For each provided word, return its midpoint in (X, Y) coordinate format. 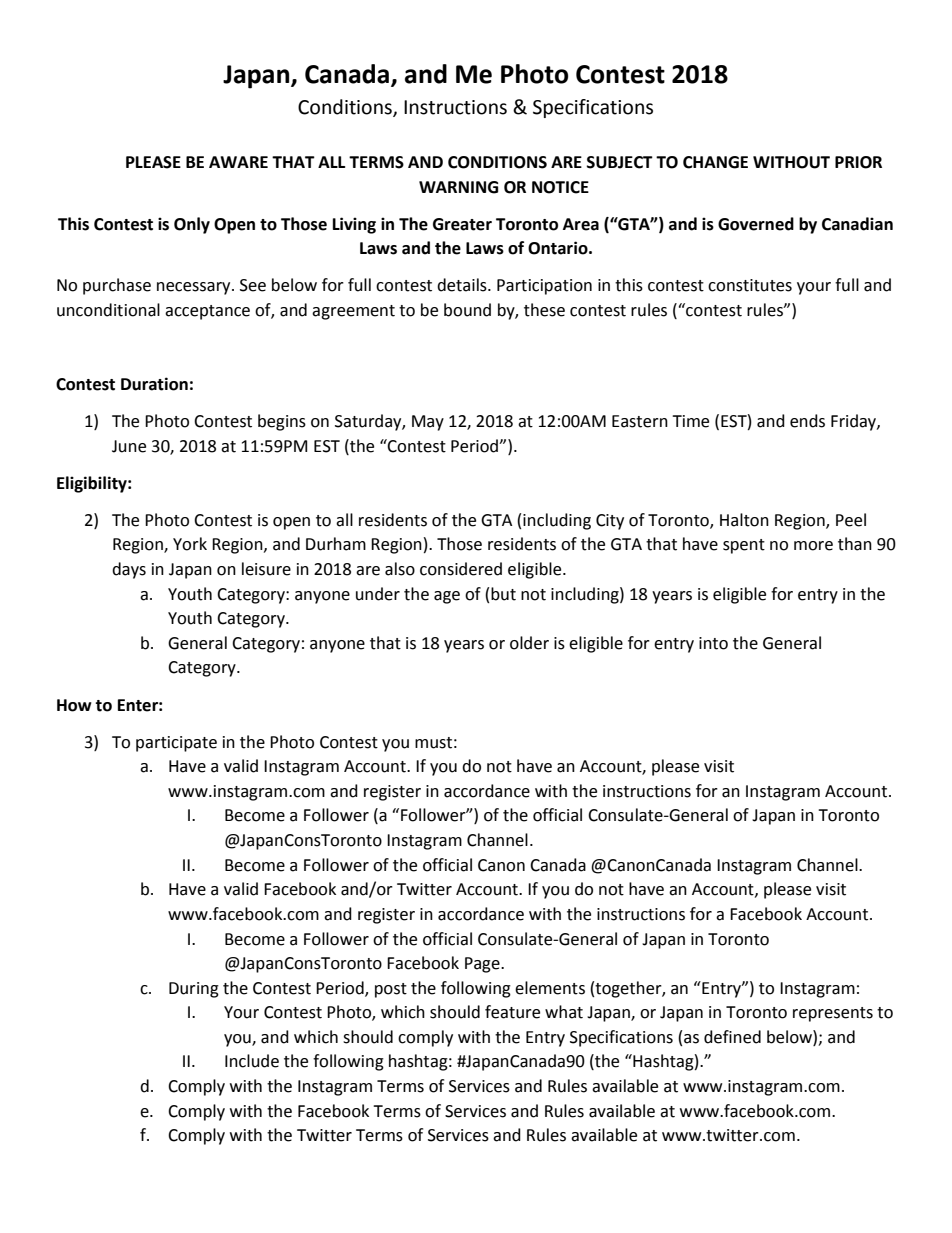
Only (192, 225)
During (194, 990)
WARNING (458, 187)
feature (512, 1012)
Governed (756, 224)
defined (732, 1037)
